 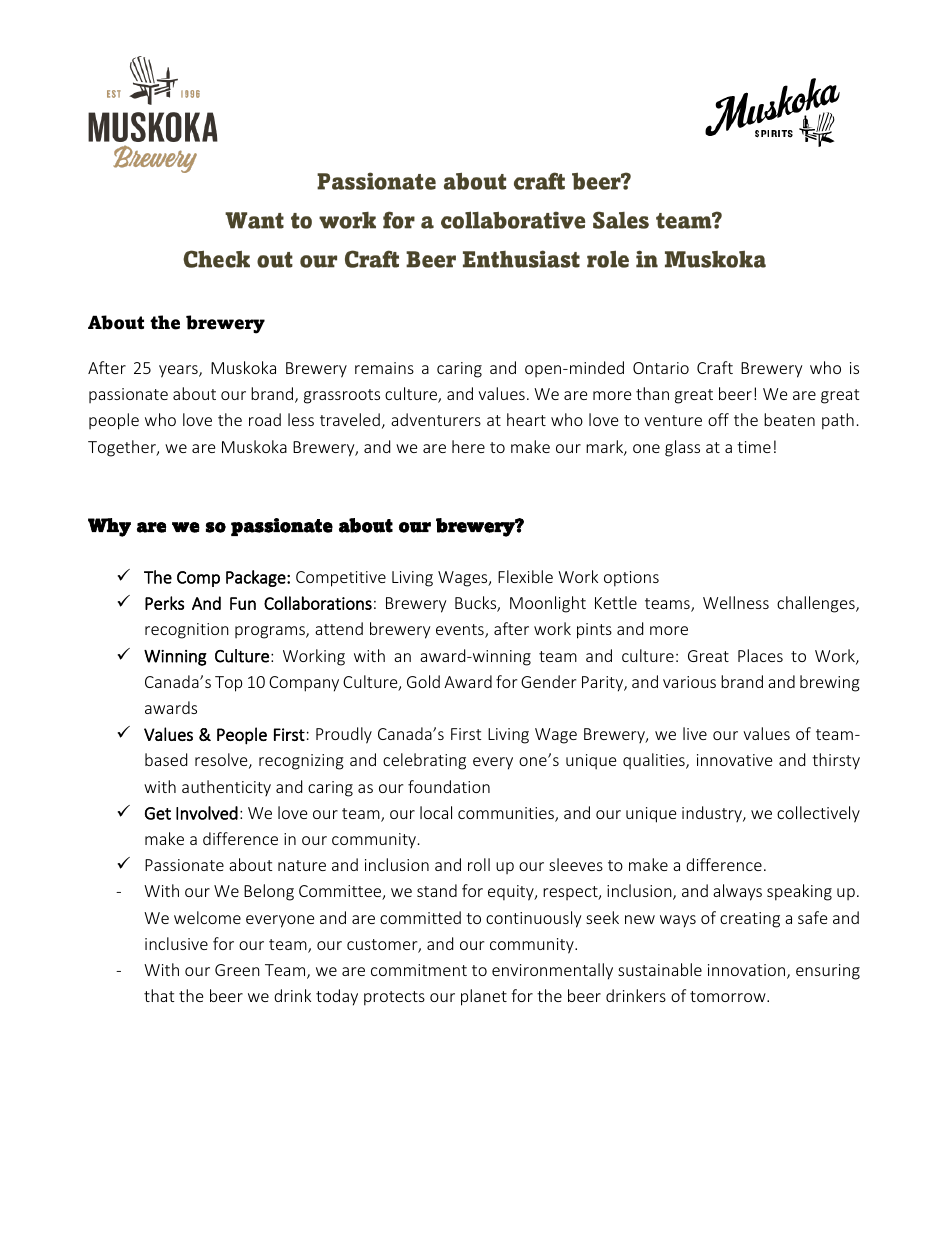 I want to click on roll, so click(x=479, y=864).
